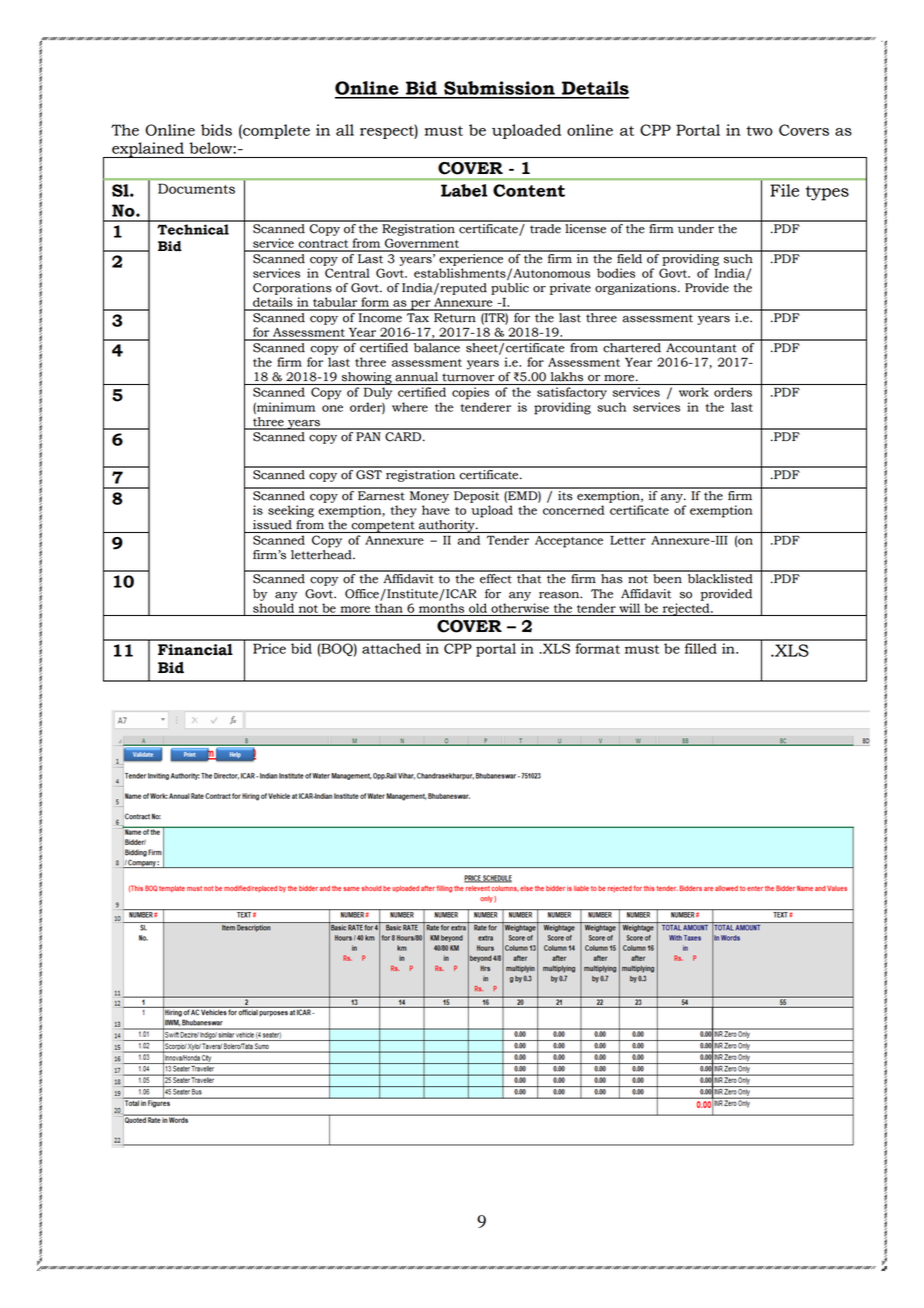 The image size is (924, 1308). I want to click on old, so click(478, 608).
